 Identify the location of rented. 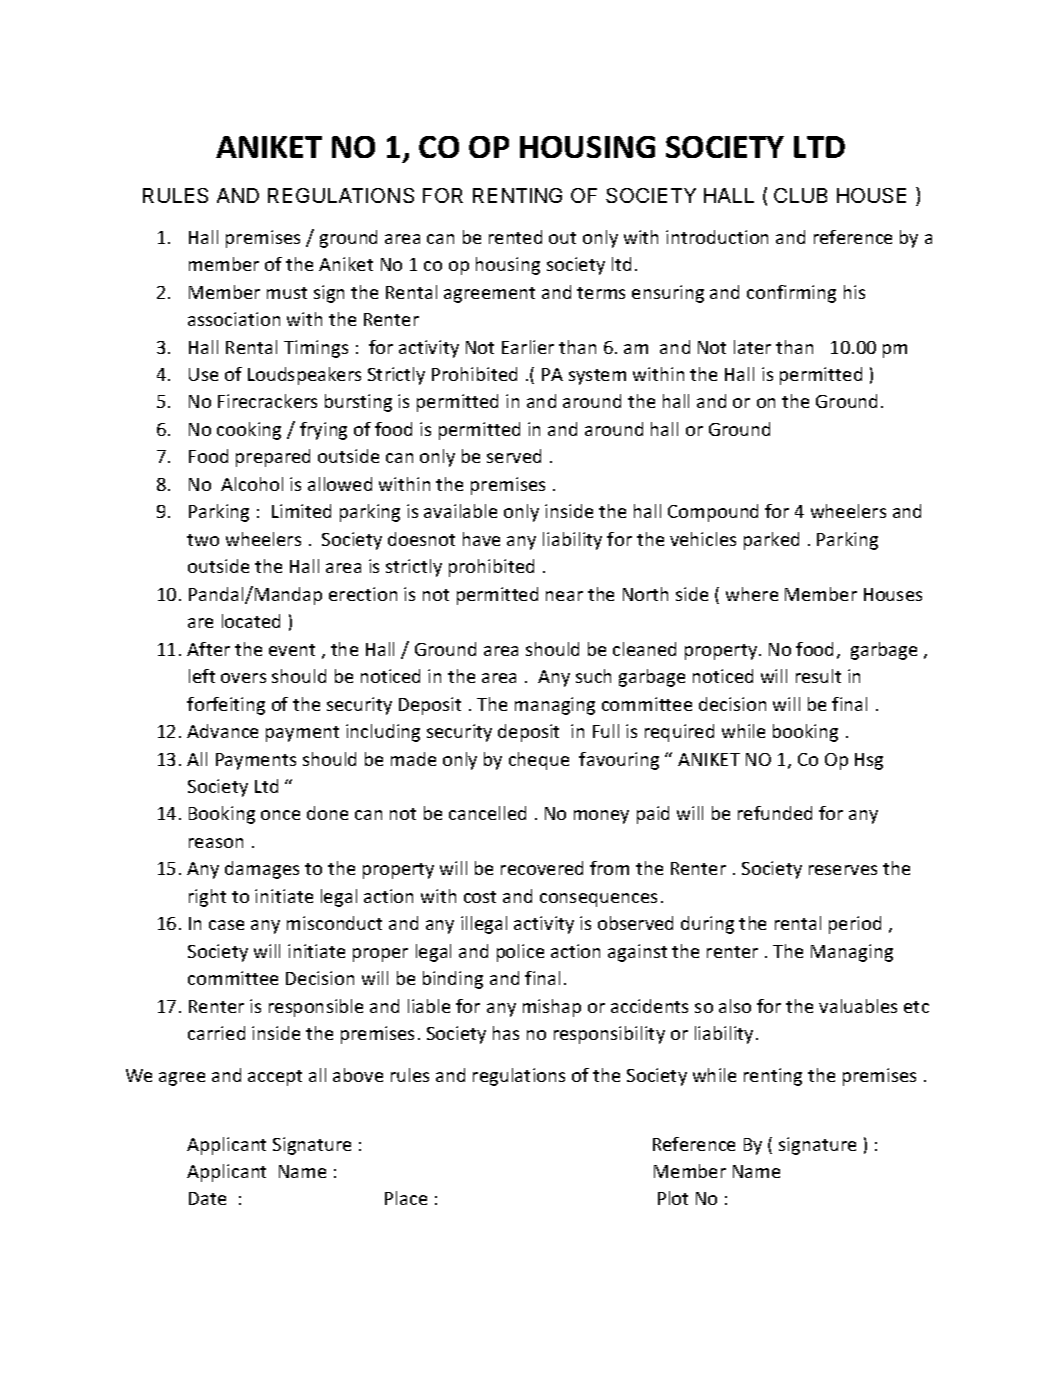
(515, 237).
